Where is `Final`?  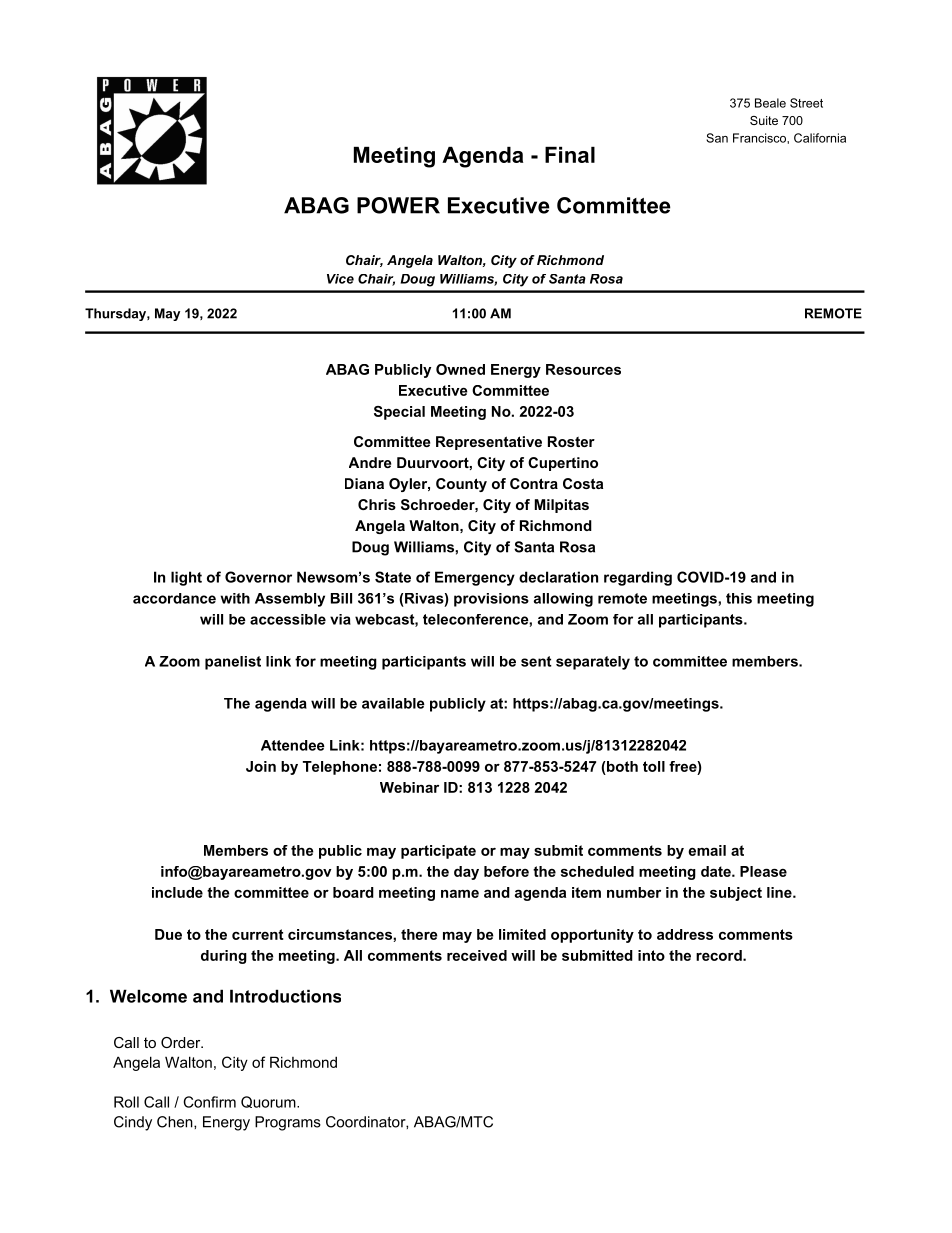 Final is located at coordinates (570, 155).
